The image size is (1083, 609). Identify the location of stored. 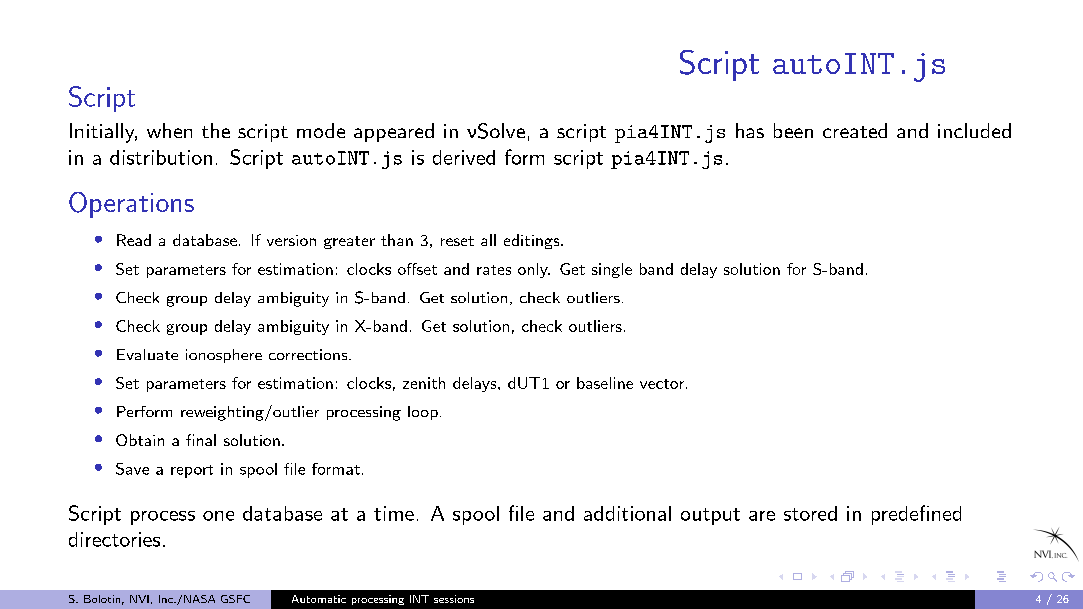
(810, 513).
